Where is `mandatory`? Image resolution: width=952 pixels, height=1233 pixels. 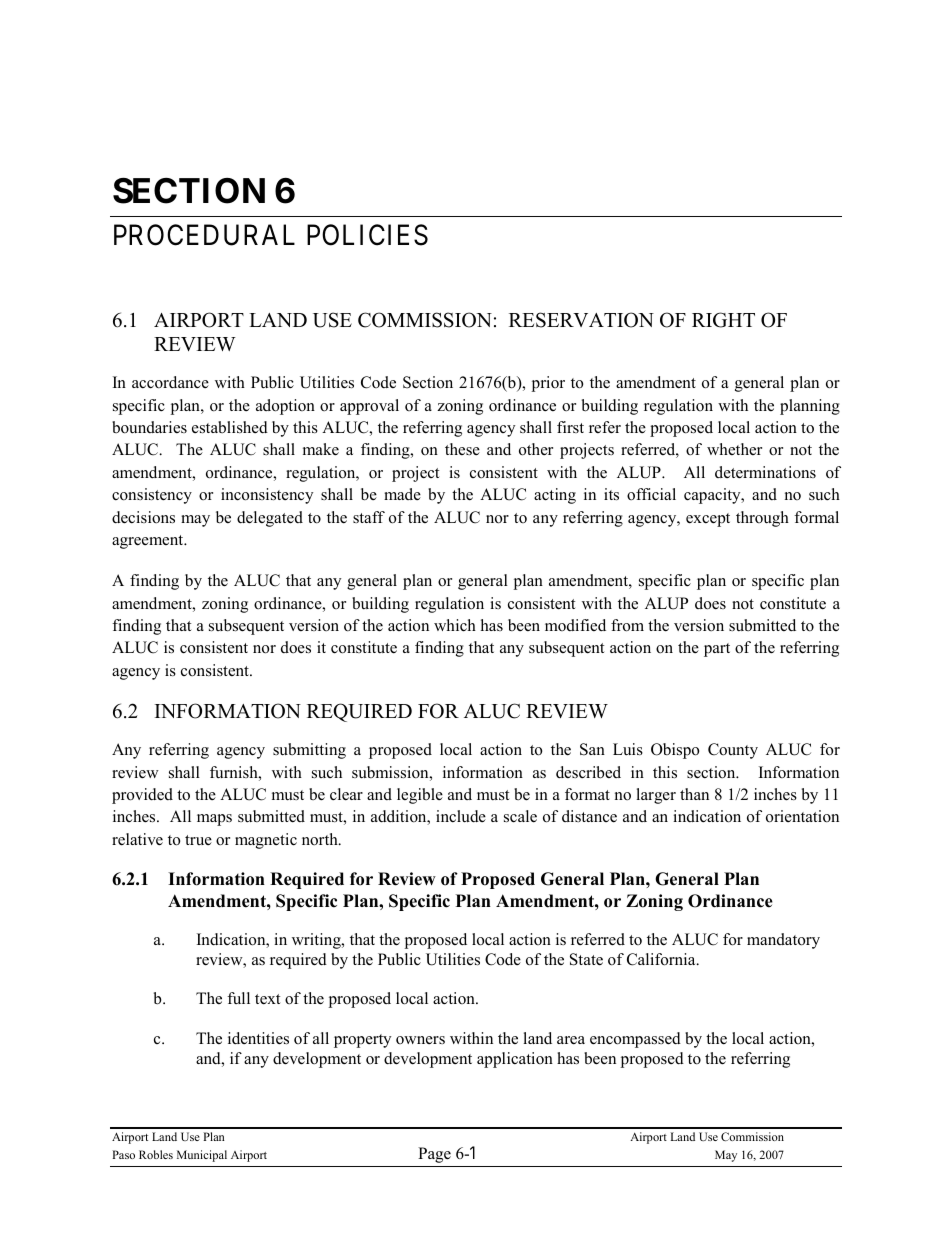 mandatory is located at coordinates (783, 941).
